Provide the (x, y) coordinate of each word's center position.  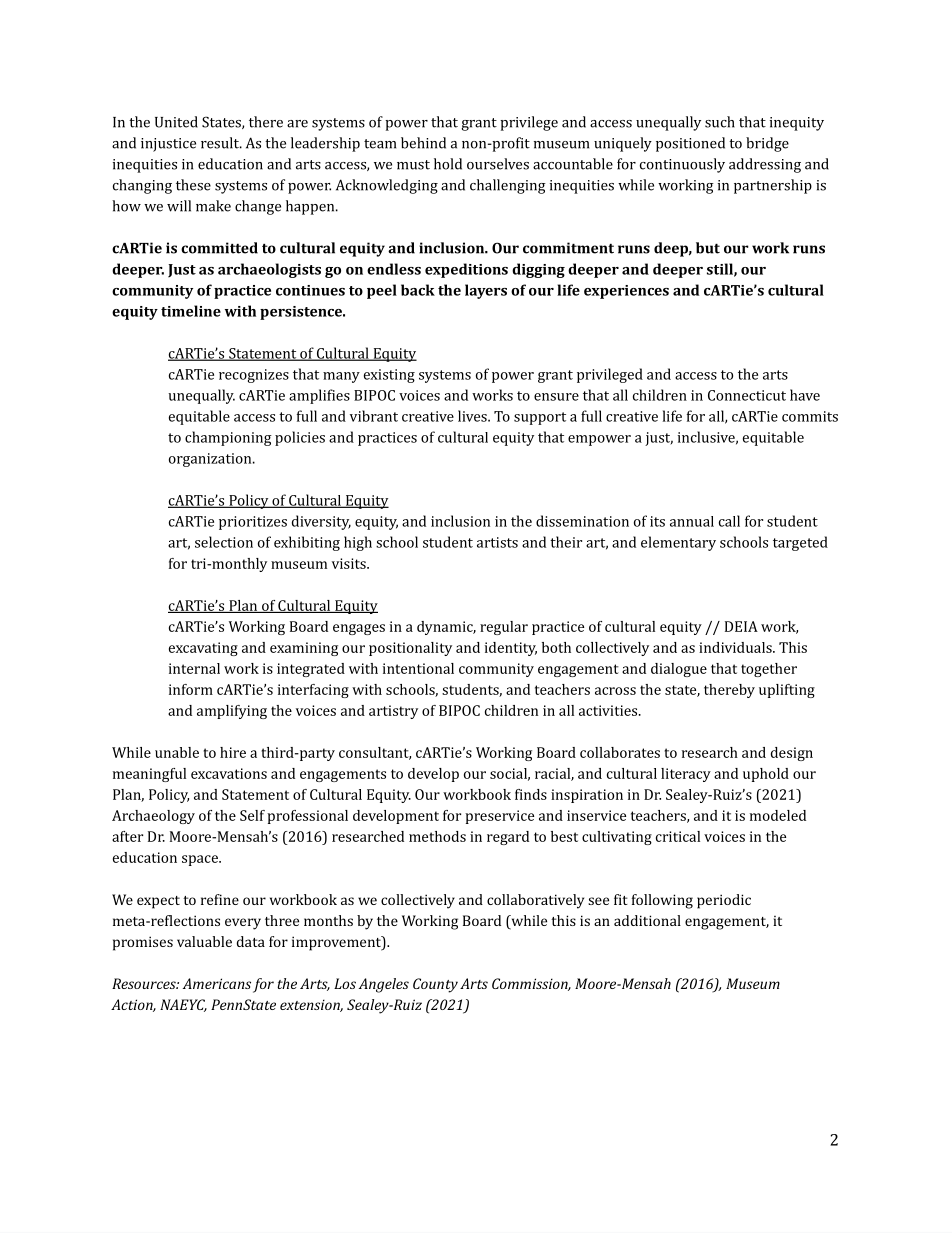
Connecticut (747, 395)
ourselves (498, 164)
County (435, 985)
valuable (204, 941)
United (176, 122)
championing (228, 438)
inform (191, 689)
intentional (418, 668)
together (769, 670)
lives (473, 416)
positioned (690, 144)
